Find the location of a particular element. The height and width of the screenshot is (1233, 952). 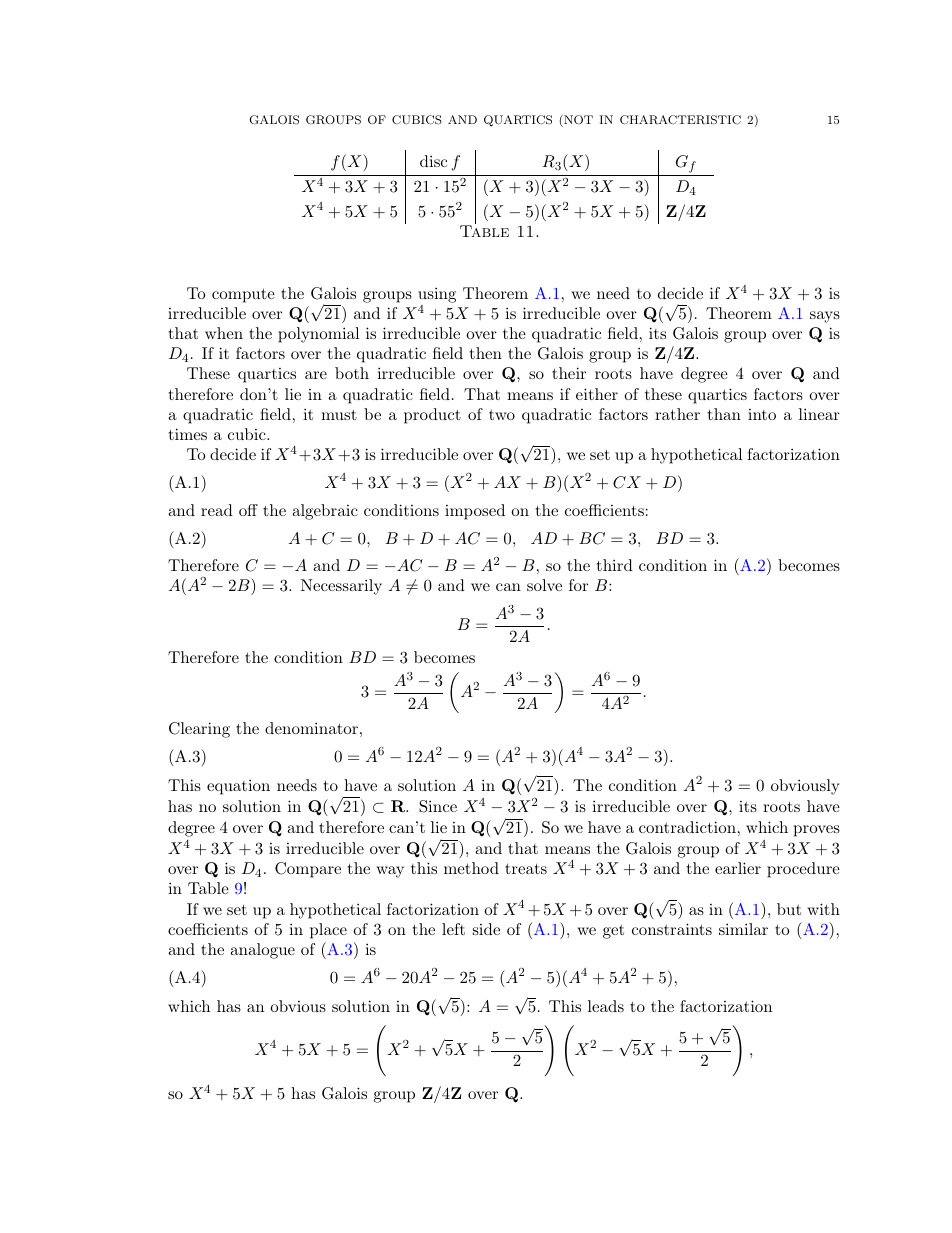

into is located at coordinates (762, 414).
